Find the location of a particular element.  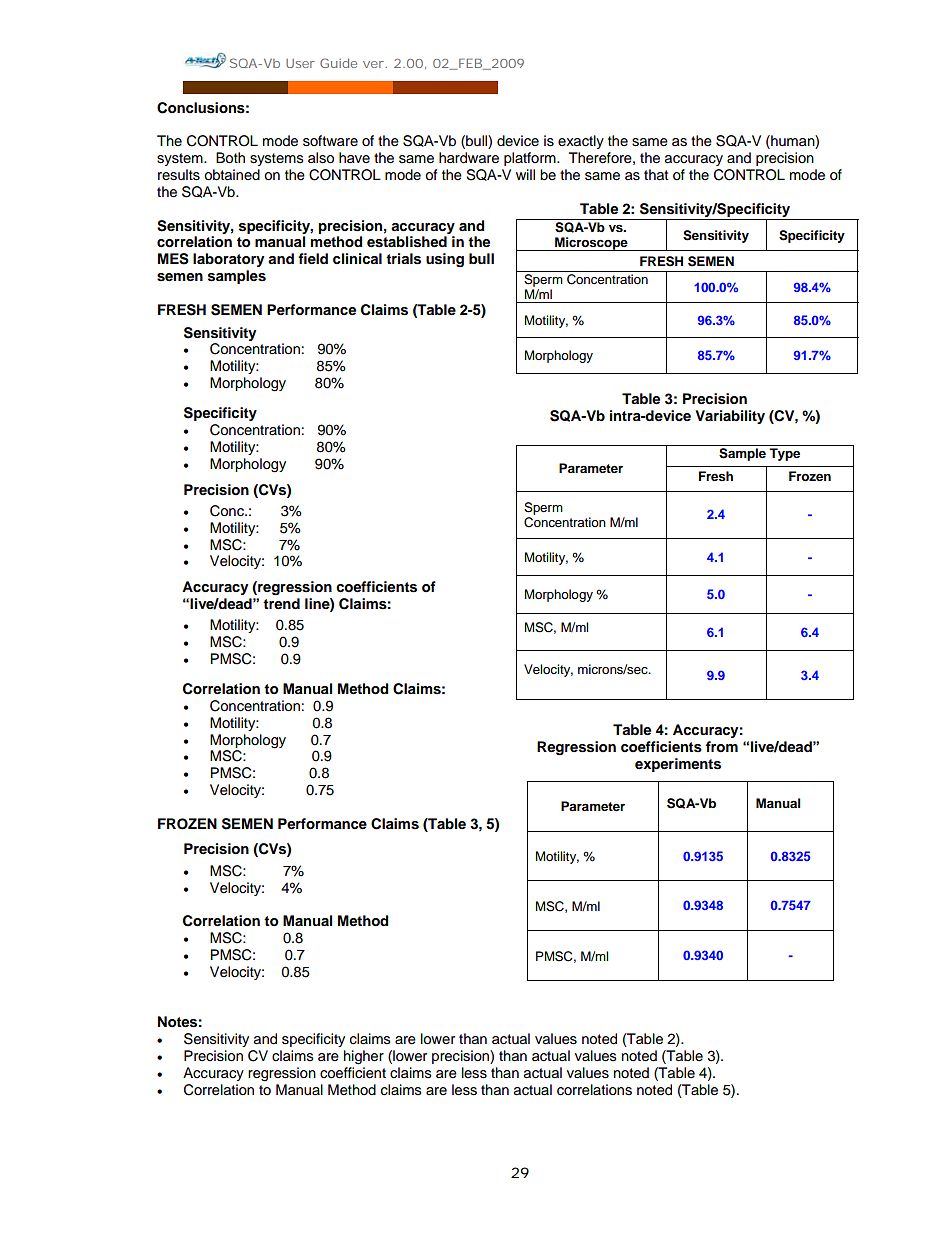

that is located at coordinates (656, 175).
